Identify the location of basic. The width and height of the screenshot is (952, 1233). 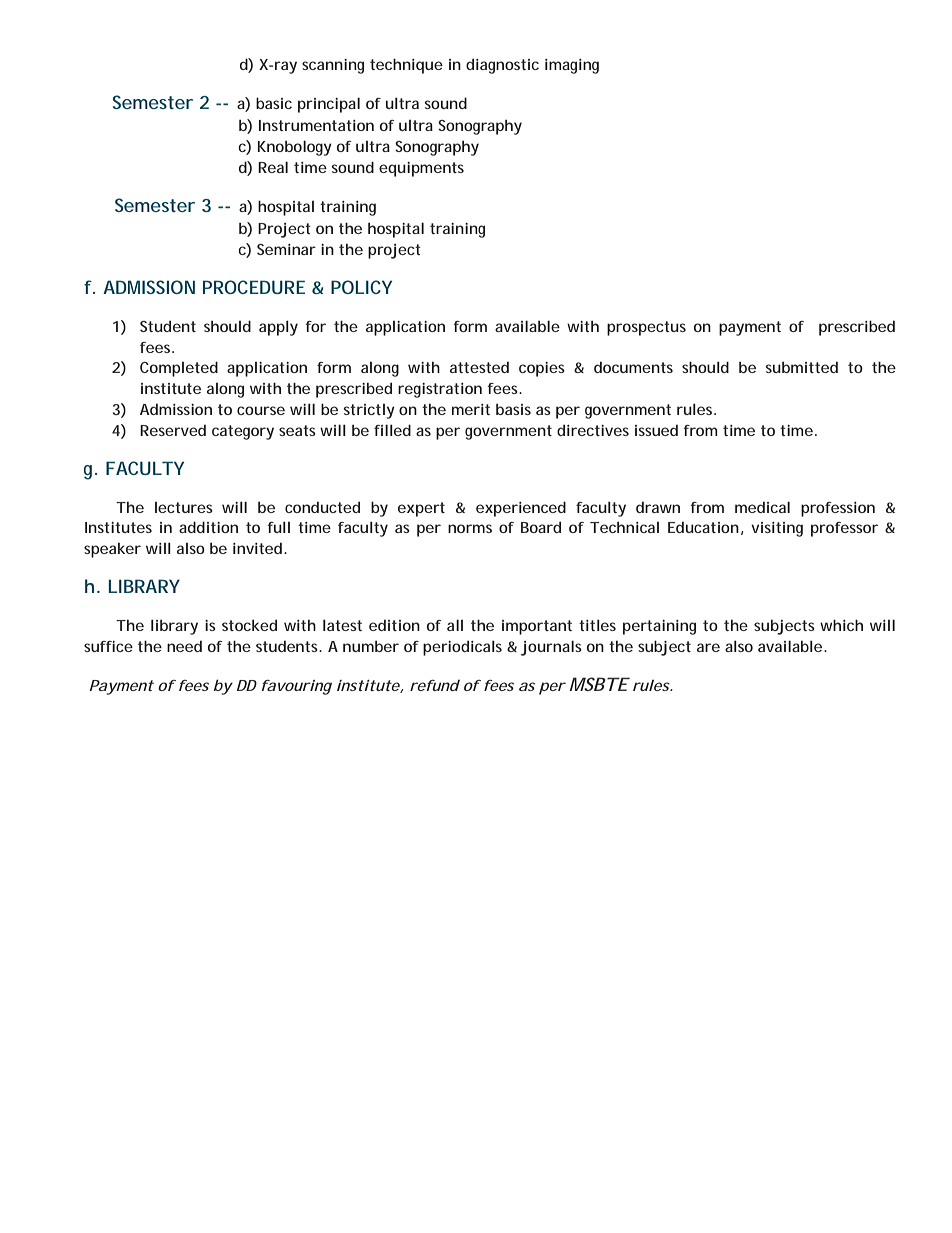
(274, 103).
